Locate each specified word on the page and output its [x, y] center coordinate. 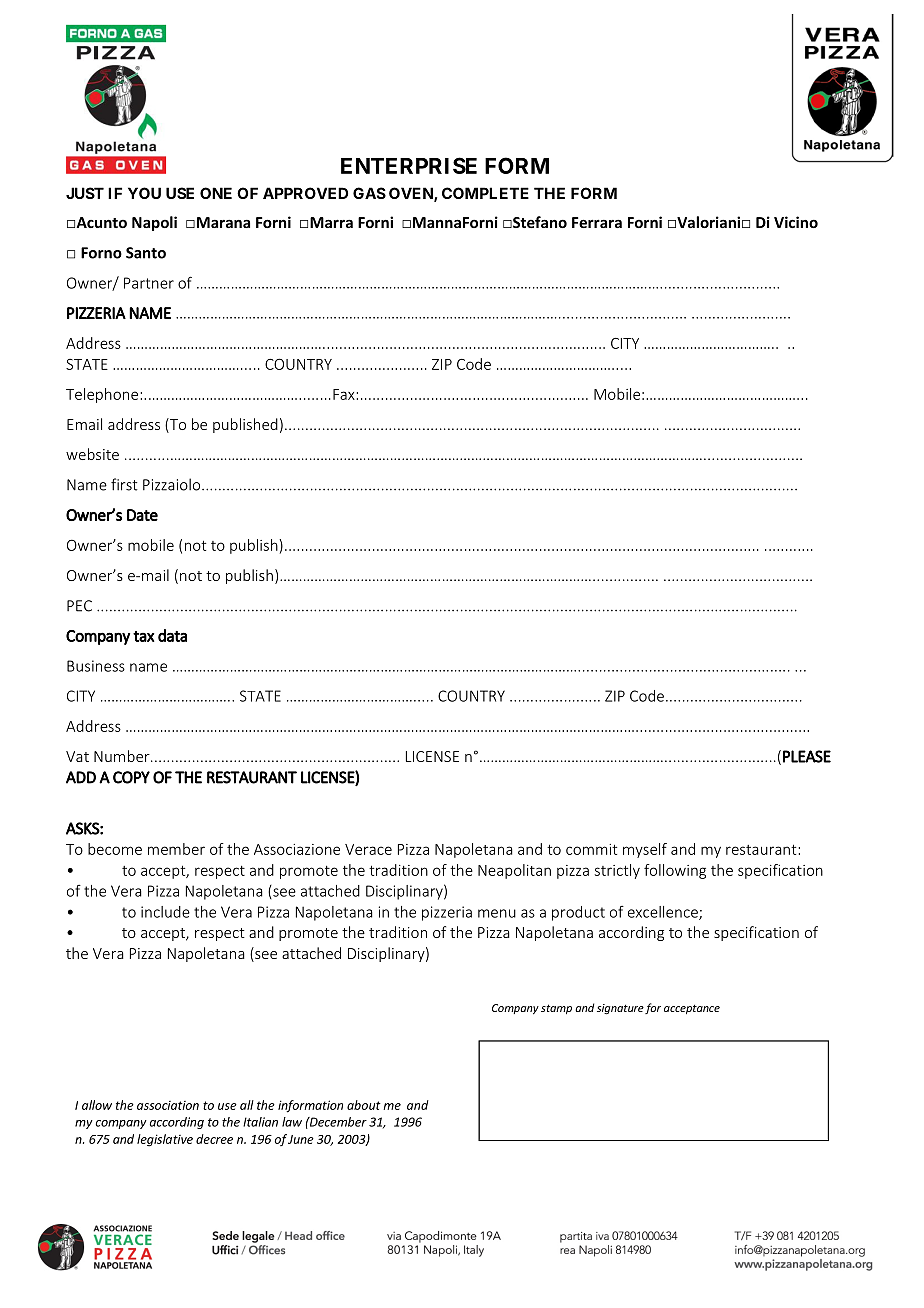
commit [591, 849]
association [168, 1105]
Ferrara [597, 222]
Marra [331, 222]
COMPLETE [485, 193]
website [92, 454]
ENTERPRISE [409, 165]
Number [123, 756]
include [165, 912]
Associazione [297, 849]
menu [497, 913]
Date [142, 515]
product [578, 913]
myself [645, 850]
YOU [144, 193]
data [172, 635]
